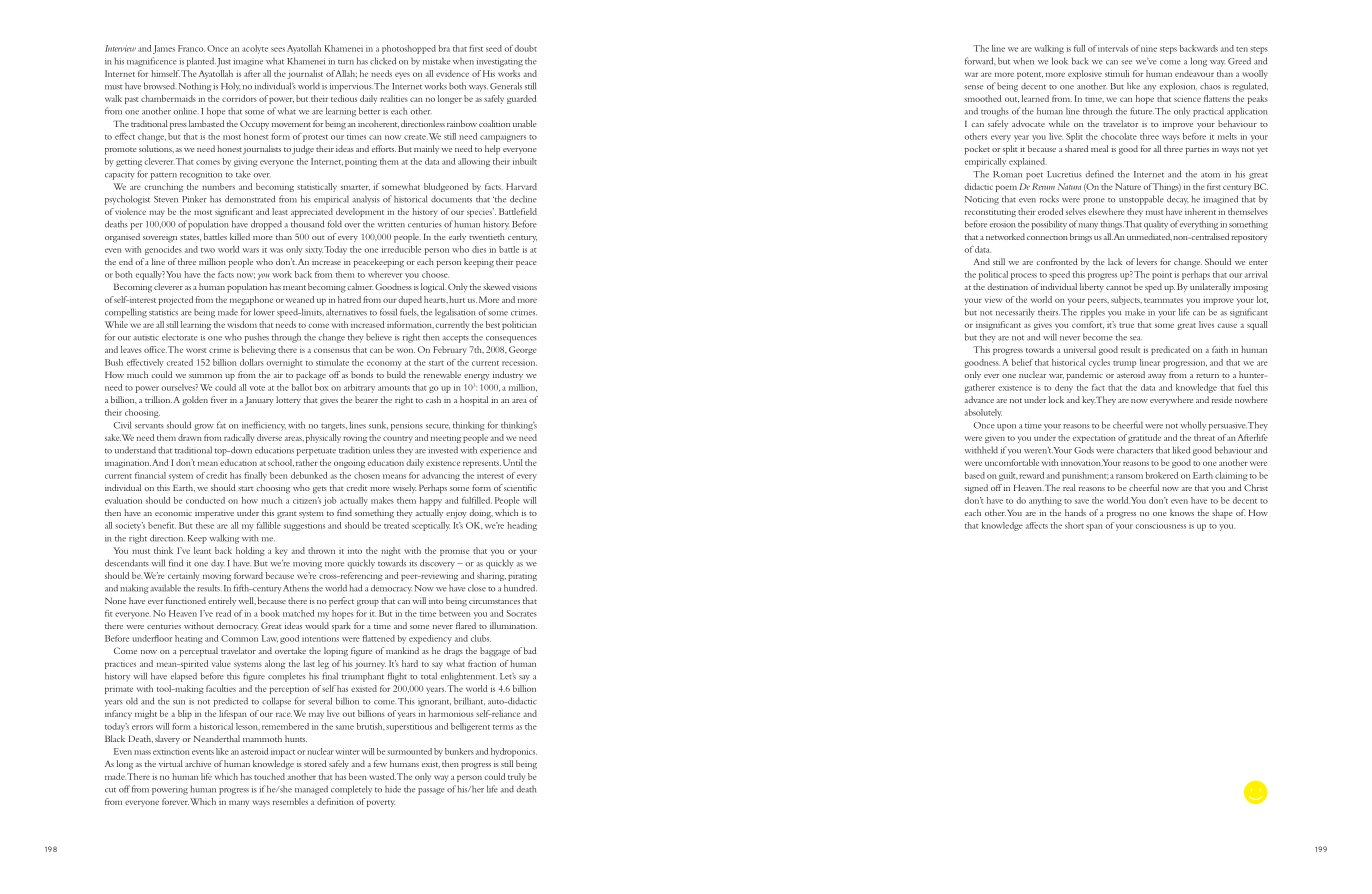  Describe the element at coordinates (1117, 73) in the screenshot. I see `stimuli` at that location.
